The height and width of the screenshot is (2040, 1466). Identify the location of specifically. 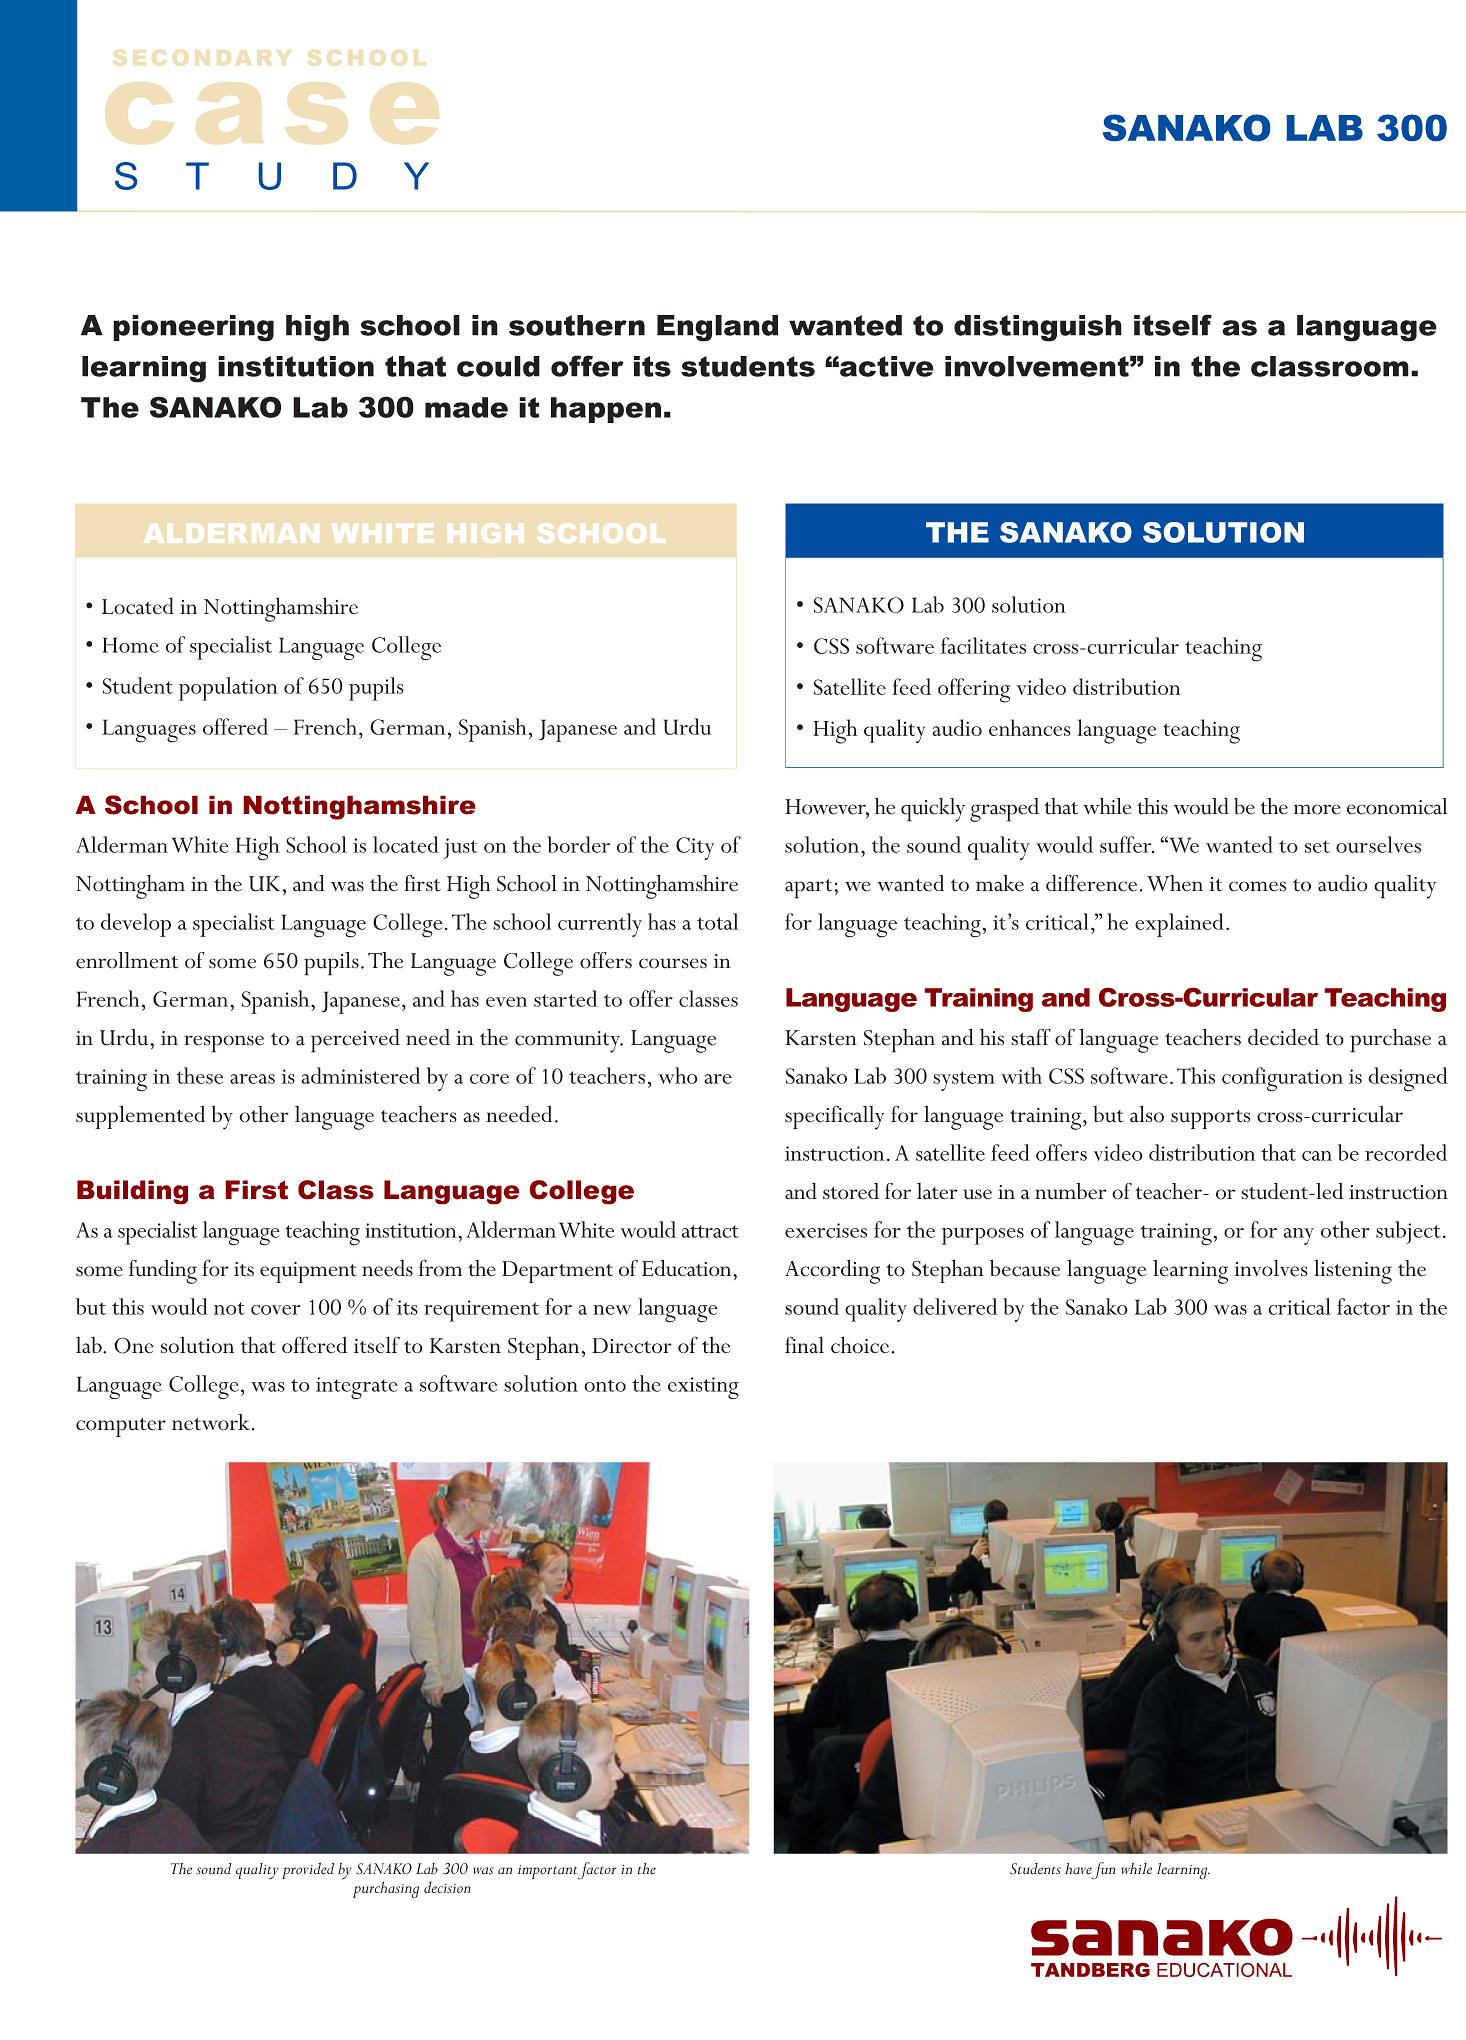
(834, 1117).
